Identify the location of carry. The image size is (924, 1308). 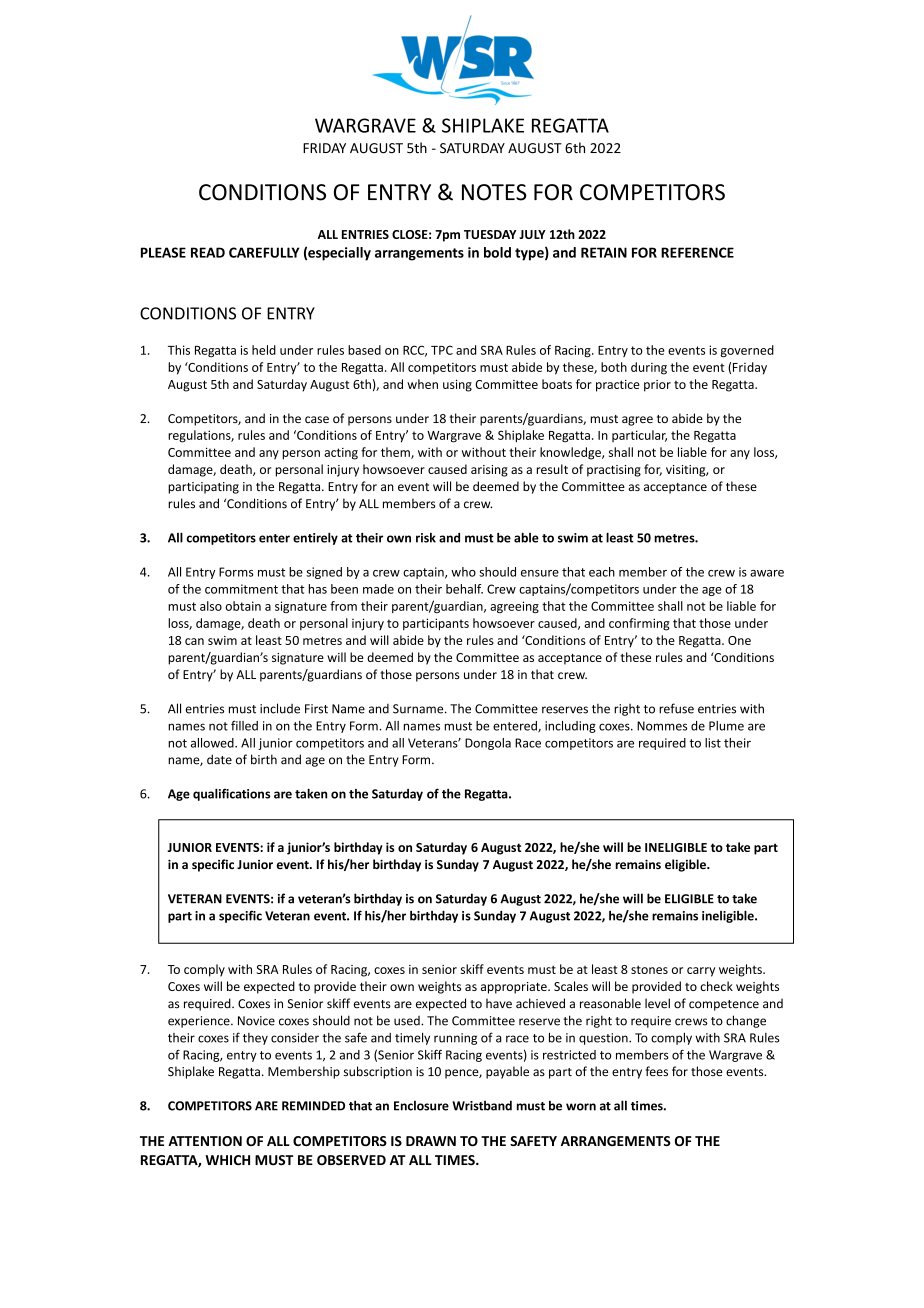
(701, 972).
